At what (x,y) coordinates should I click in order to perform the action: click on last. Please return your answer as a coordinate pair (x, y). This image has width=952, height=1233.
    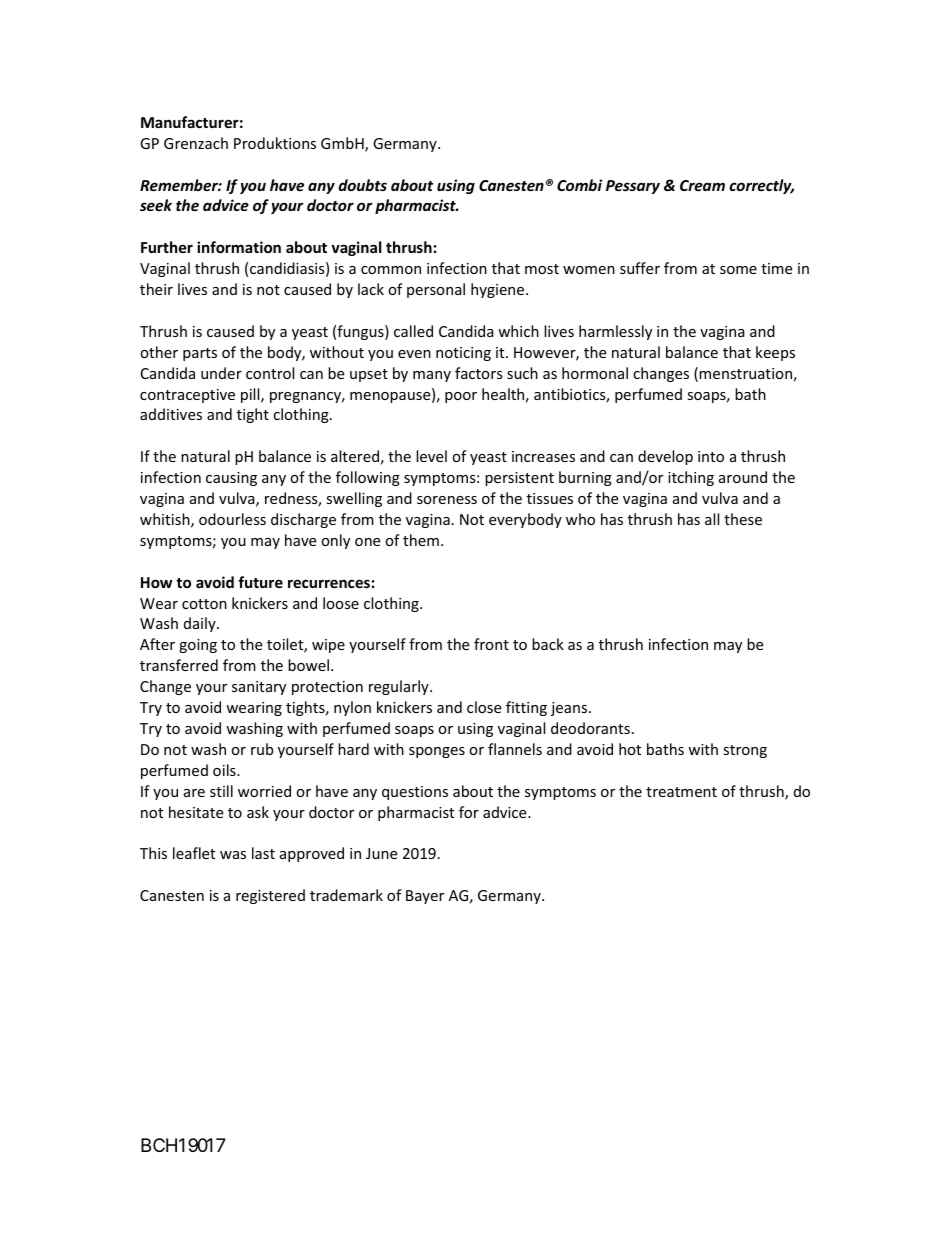
    Looking at the image, I should click on (263, 853).
